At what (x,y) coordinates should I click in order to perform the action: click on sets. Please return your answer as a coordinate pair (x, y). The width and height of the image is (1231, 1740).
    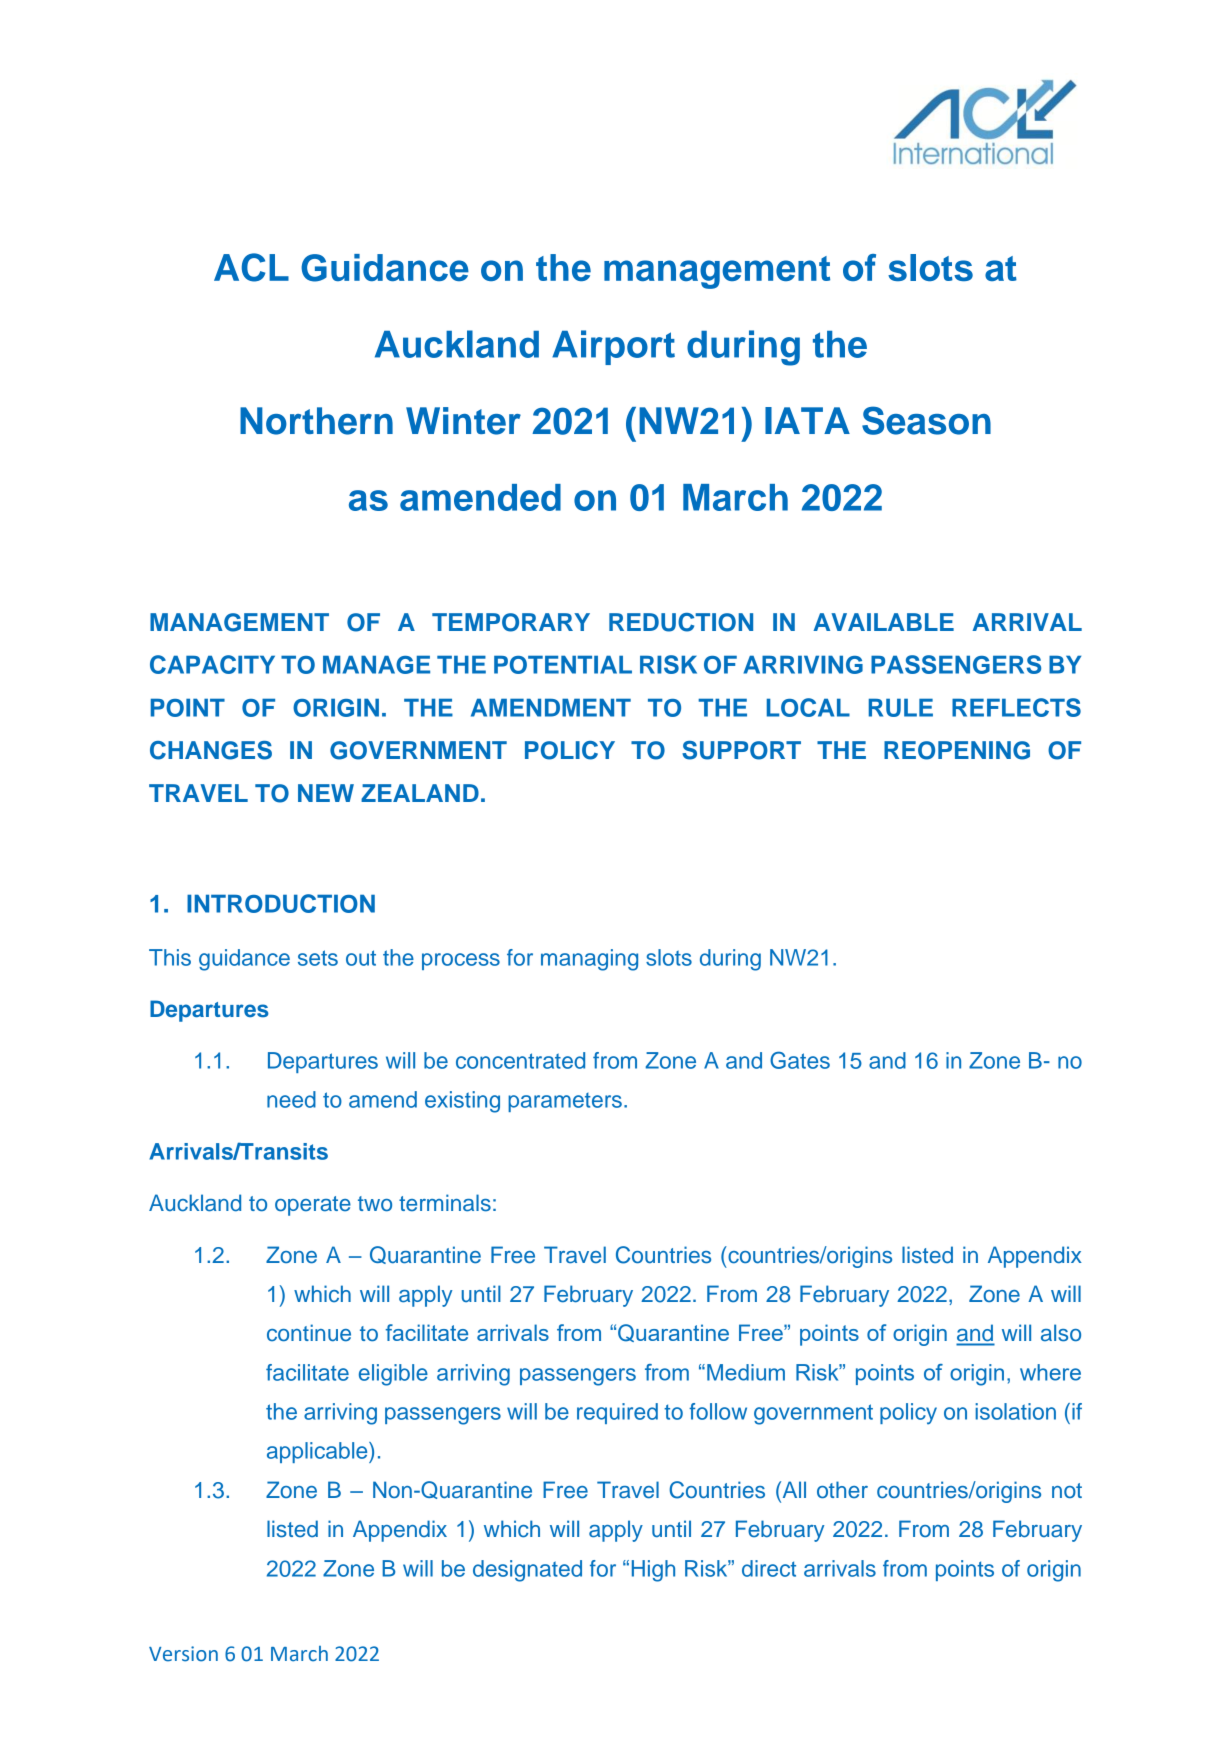
    Looking at the image, I should click on (318, 958).
